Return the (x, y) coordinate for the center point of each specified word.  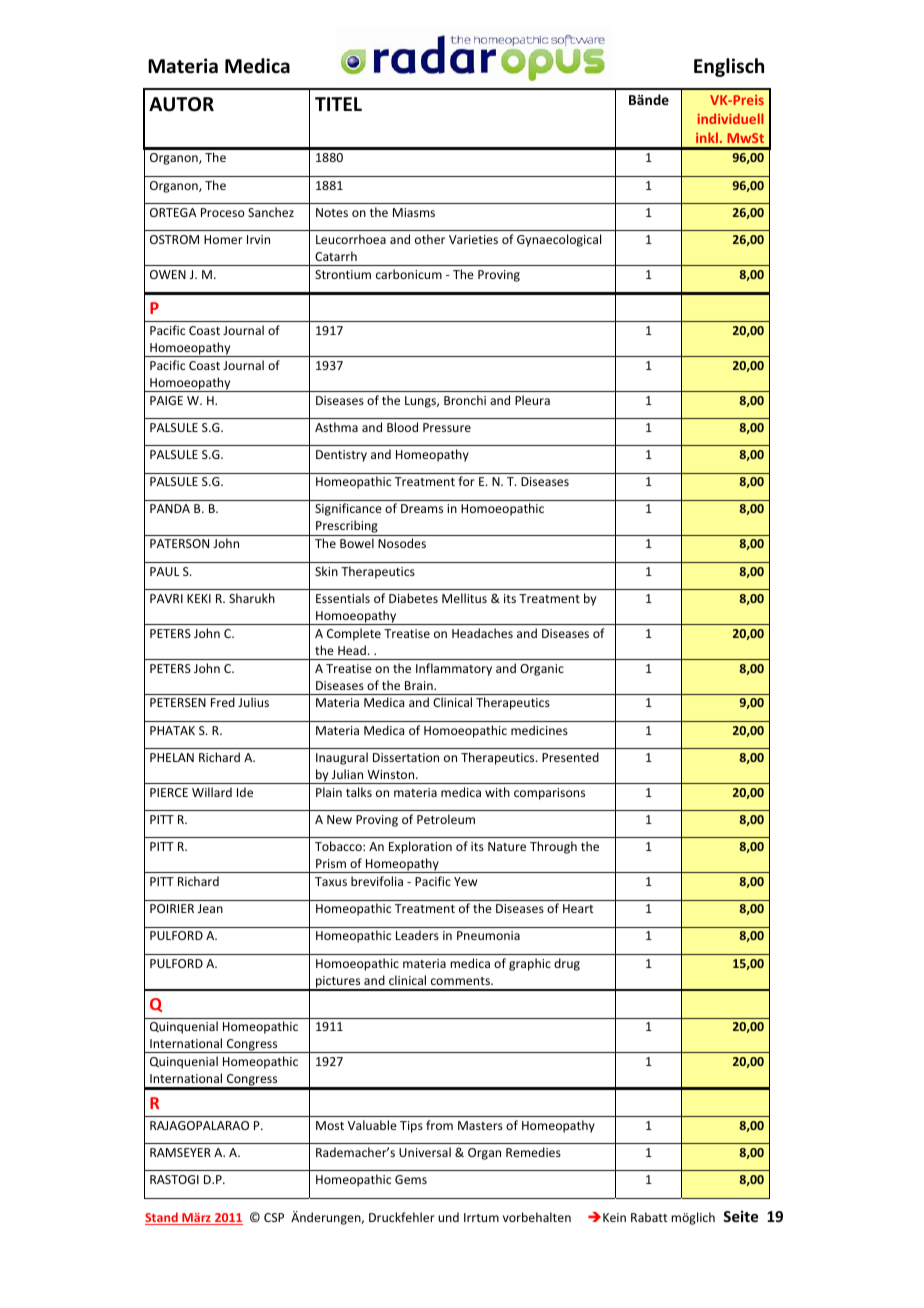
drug (567, 964)
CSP (274, 1217)
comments (461, 981)
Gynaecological (559, 240)
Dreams (422, 508)
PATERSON (179, 543)
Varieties (473, 239)
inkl (707, 137)
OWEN (168, 274)
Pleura (532, 400)
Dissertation (406, 757)
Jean (210, 908)
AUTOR (181, 104)
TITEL (338, 104)
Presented (570, 757)
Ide (245, 792)
